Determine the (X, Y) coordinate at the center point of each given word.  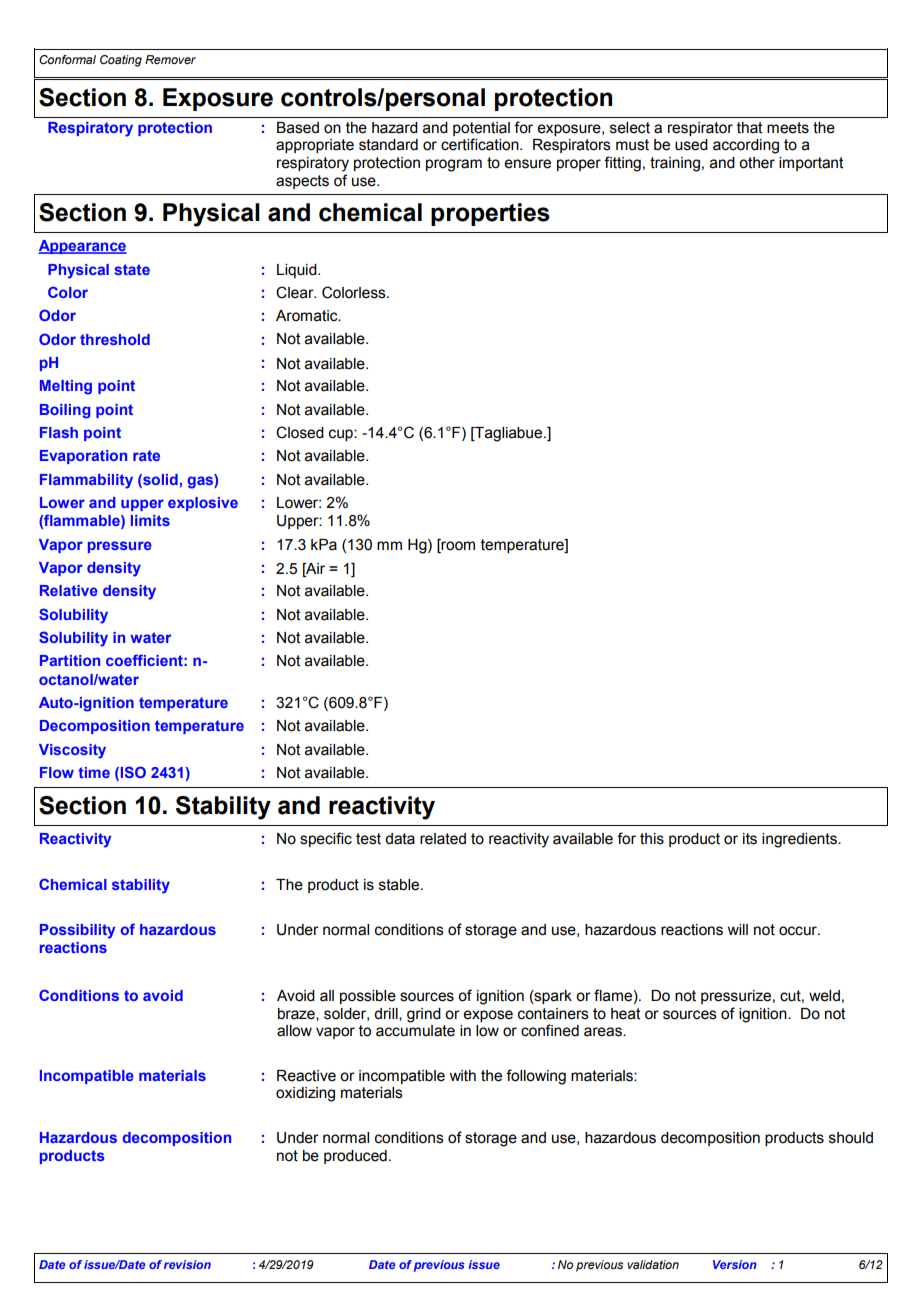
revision (187, 1264)
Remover (170, 59)
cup (342, 435)
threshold (115, 339)
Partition (70, 660)
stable (400, 885)
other (757, 163)
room (457, 545)
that (750, 128)
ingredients (800, 840)
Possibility (78, 931)
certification (481, 144)
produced (355, 1157)
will (737, 929)
